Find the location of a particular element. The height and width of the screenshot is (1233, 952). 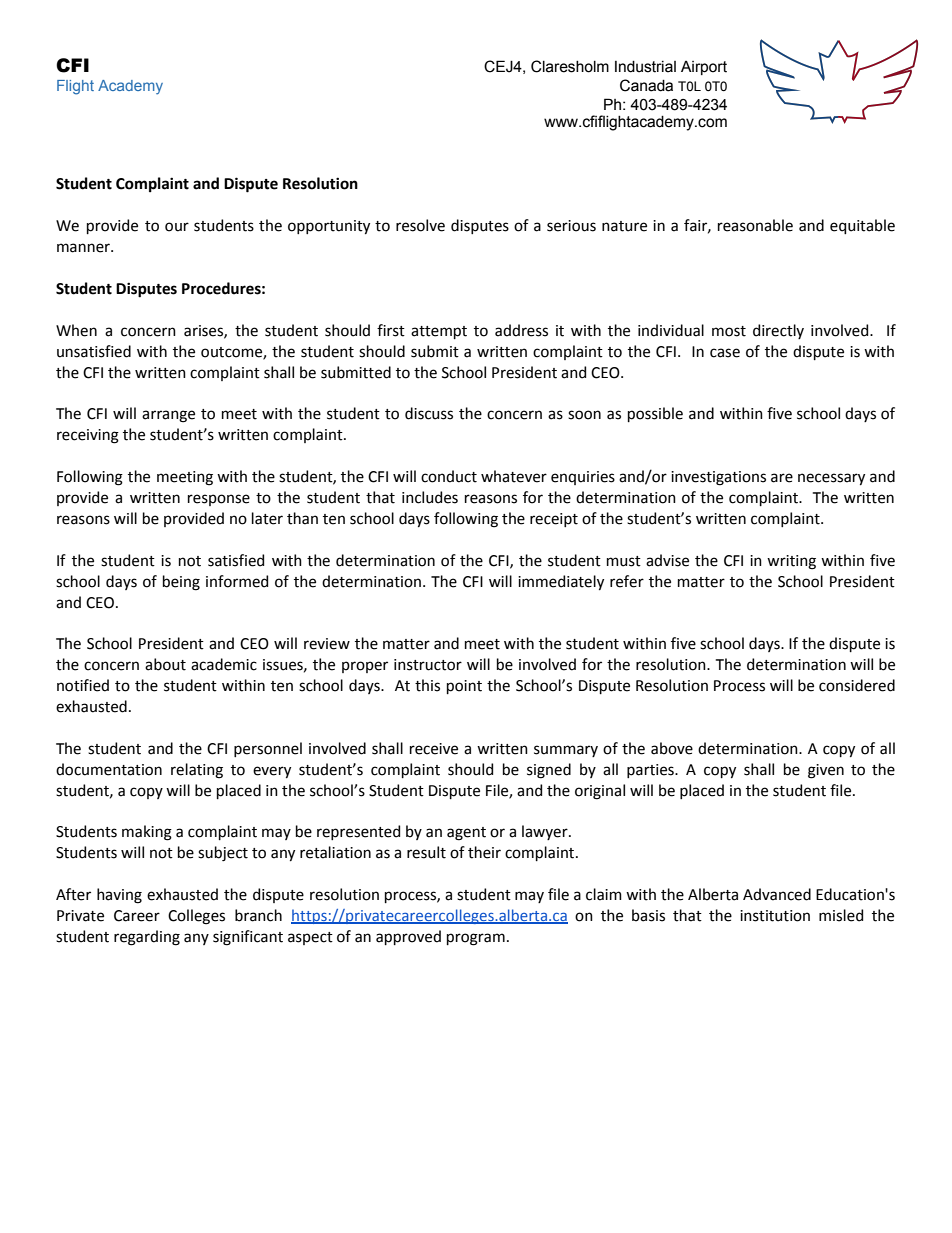

possible is located at coordinates (655, 414).
